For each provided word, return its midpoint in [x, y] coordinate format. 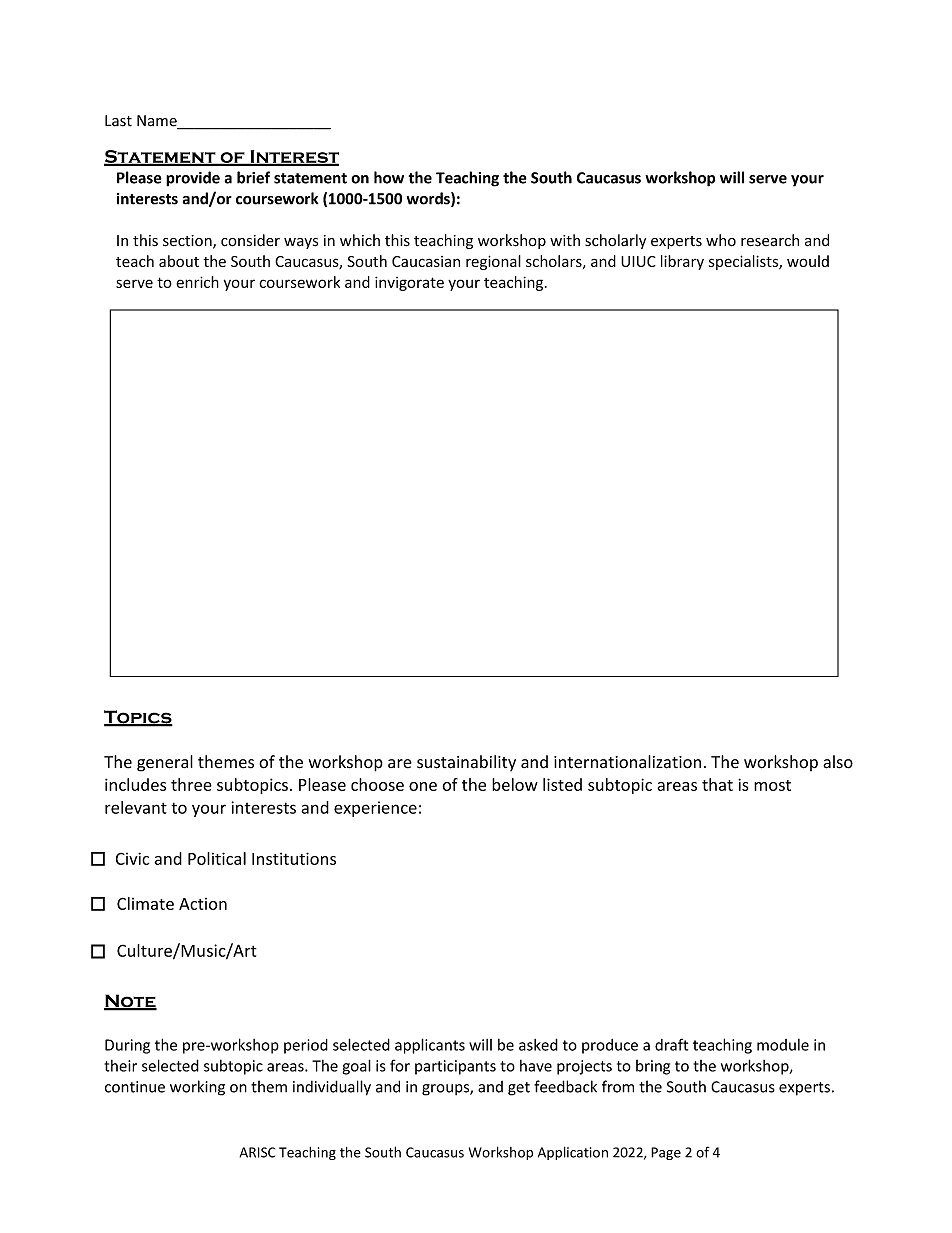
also [838, 762]
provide [193, 179]
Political [217, 858]
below [515, 784]
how [389, 177]
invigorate [409, 283]
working [197, 1088]
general [165, 763]
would [808, 261]
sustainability [466, 763]
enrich [197, 282]
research [770, 240]
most [772, 785]
